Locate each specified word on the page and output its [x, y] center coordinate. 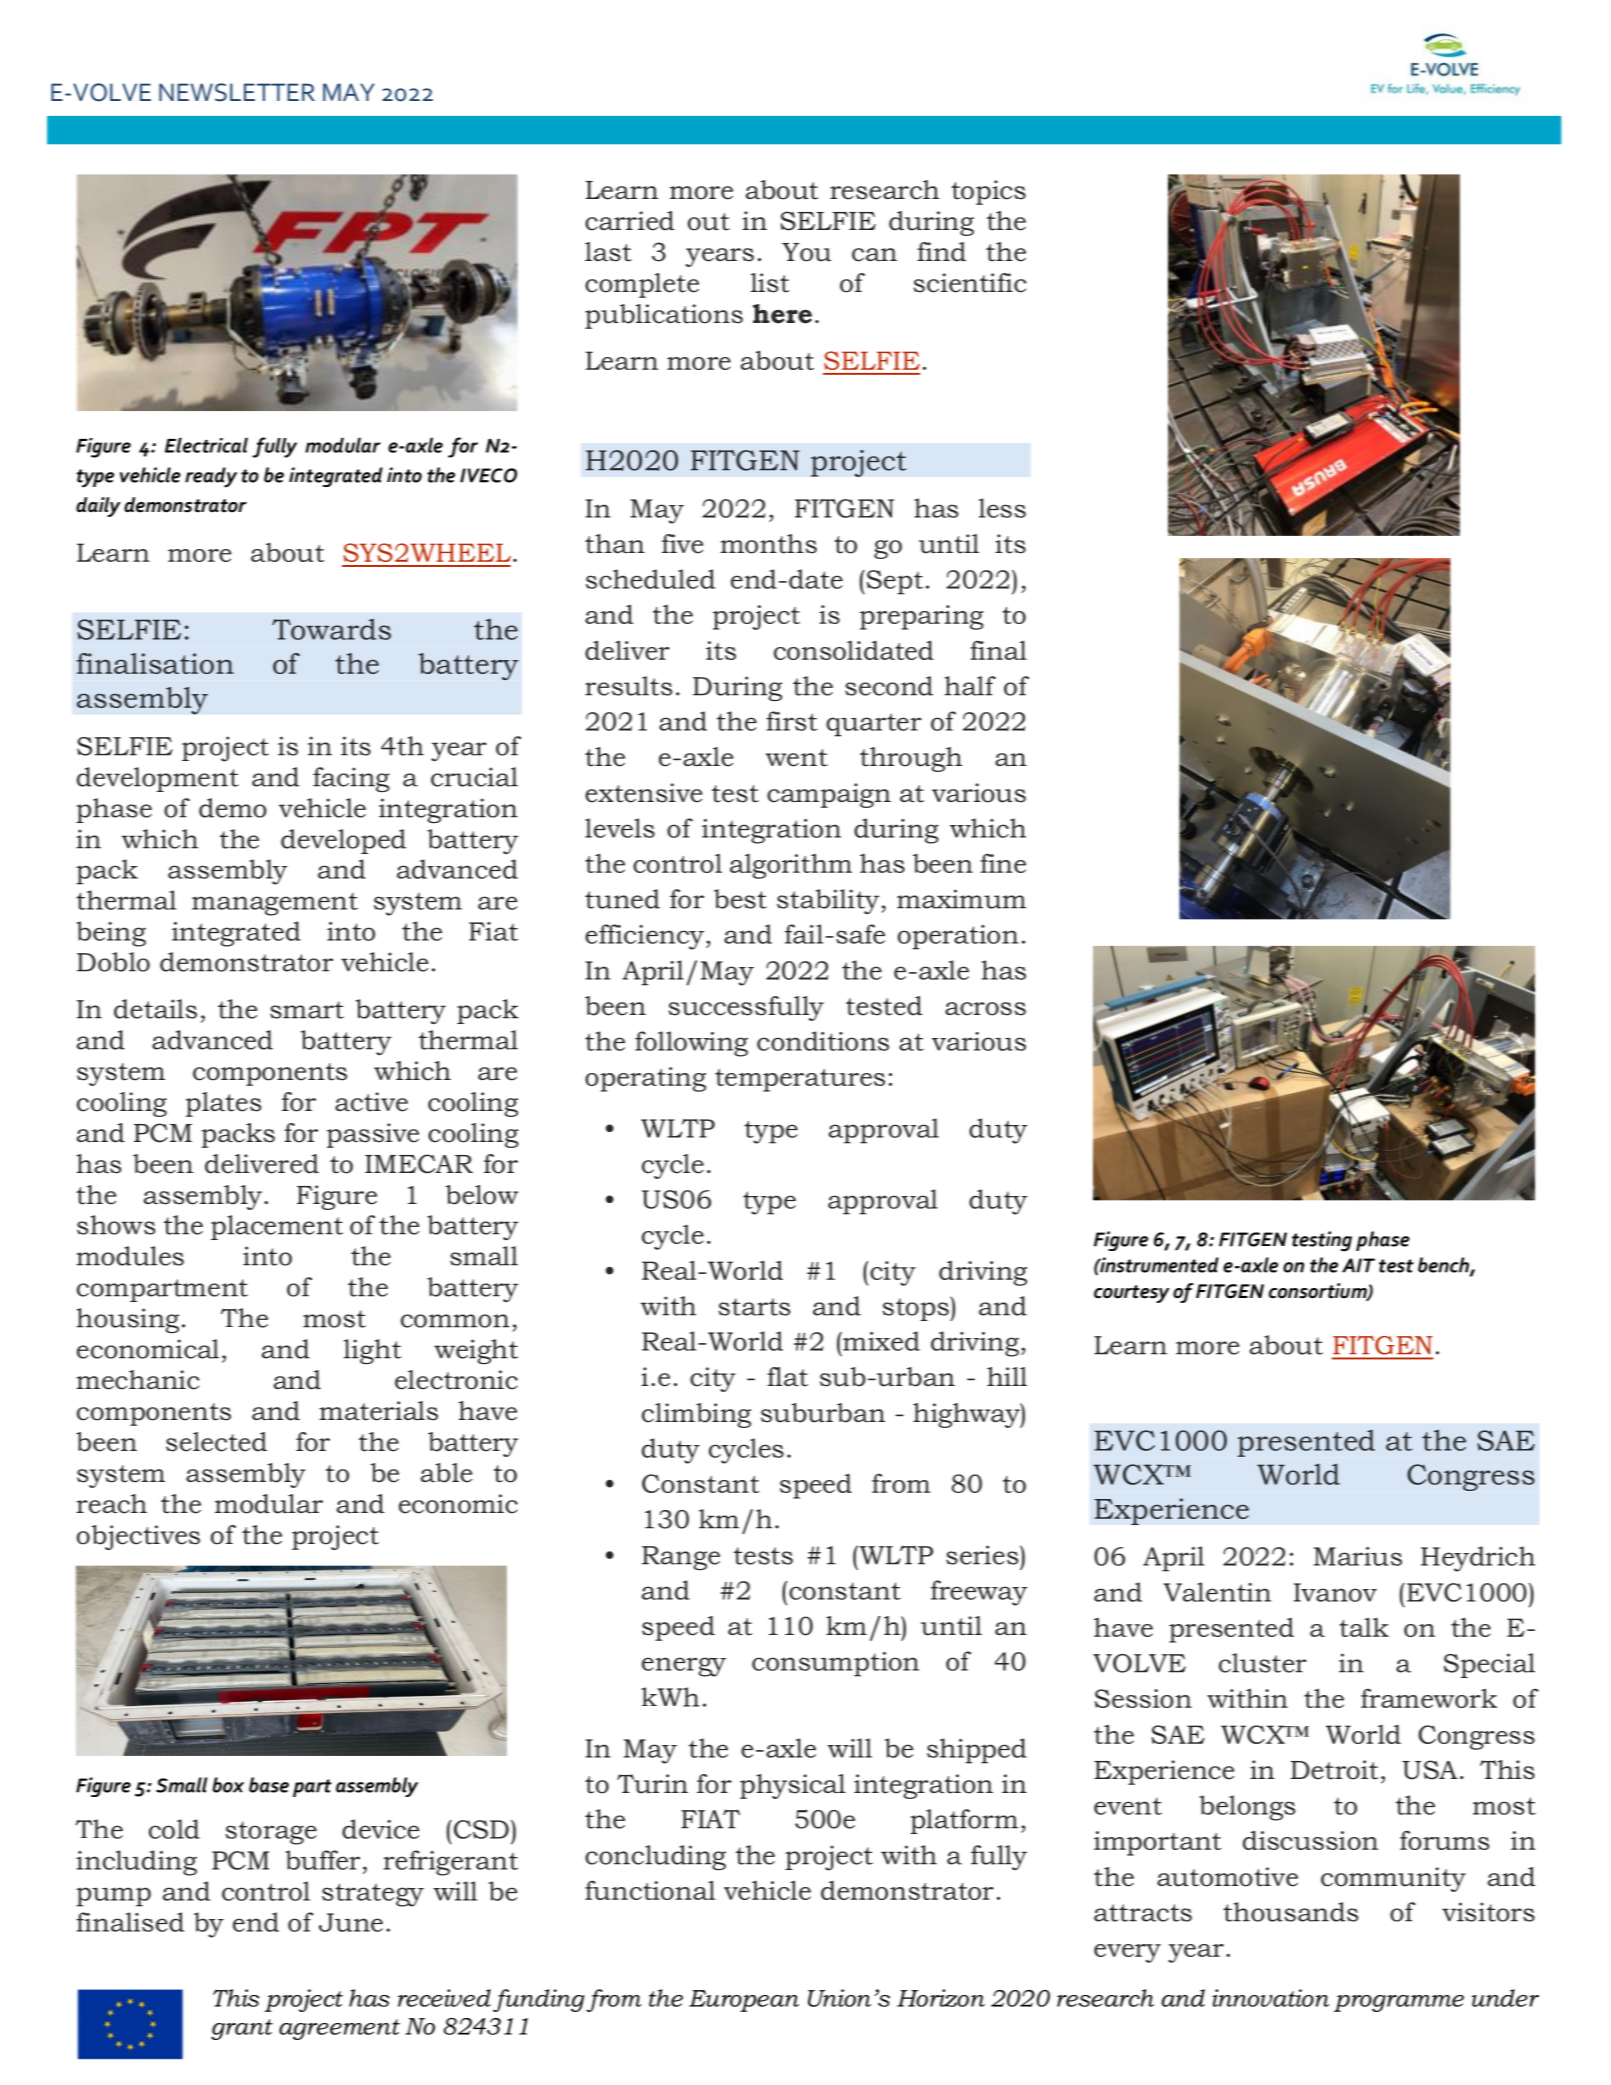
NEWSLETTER [237, 92]
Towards [331, 629]
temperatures [800, 1080]
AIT [1358, 1265]
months [768, 544]
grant [242, 2029]
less [1002, 508]
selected [216, 1442]
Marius [1358, 1556]
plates [223, 1104]
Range [681, 1558]
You [806, 252]
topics [988, 192]
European [744, 2001]
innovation [1270, 1998]
